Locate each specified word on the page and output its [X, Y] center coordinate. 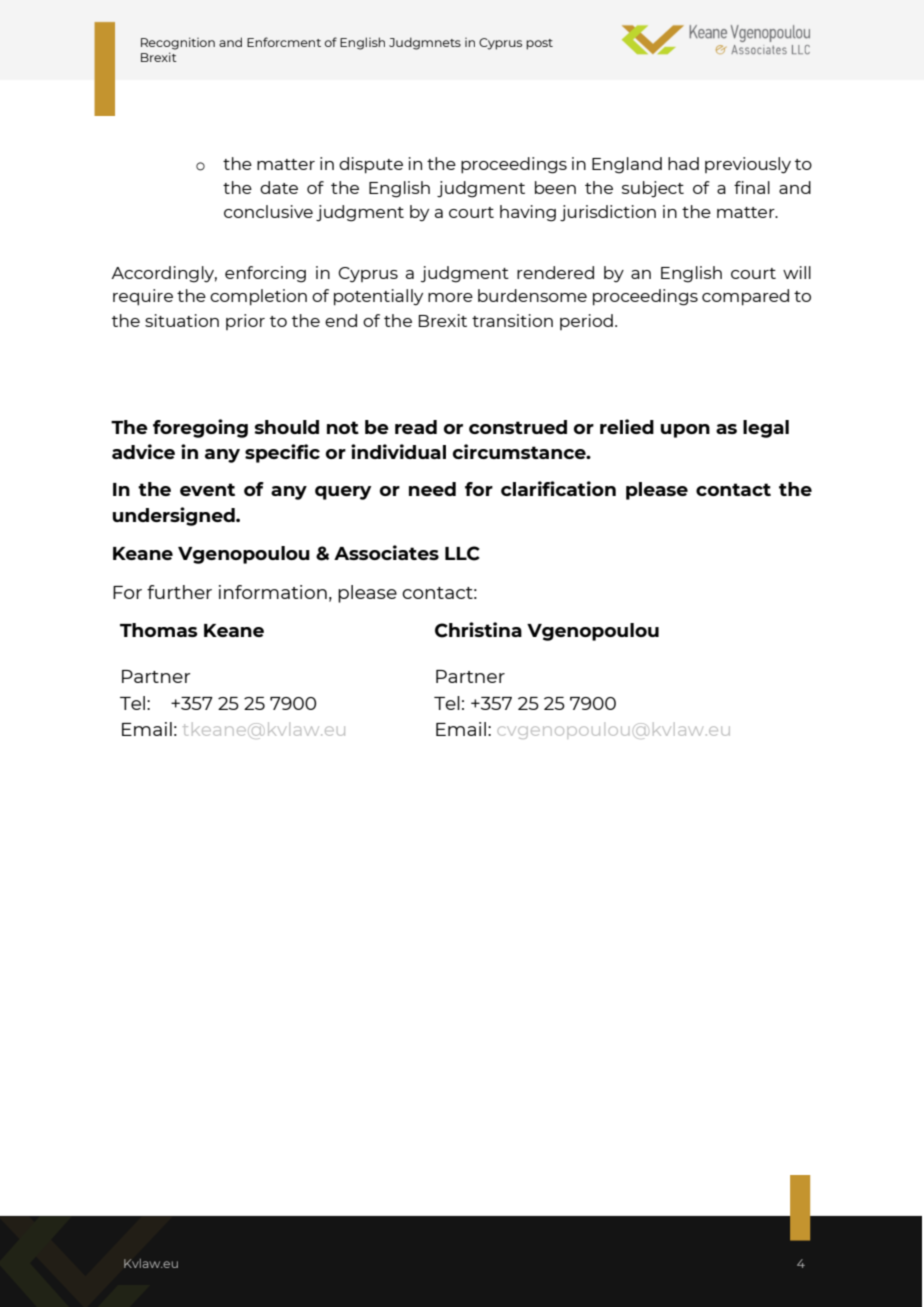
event [207, 489]
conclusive [268, 211]
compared [745, 297]
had [683, 163]
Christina [478, 630]
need [432, 489]
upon [685, 431]
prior [245, 322]
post [539, 44]
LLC [462, 553]
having [528, 213]
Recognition [178, 43]
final [752, 187]
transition [512, 320]
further [179, 592]
